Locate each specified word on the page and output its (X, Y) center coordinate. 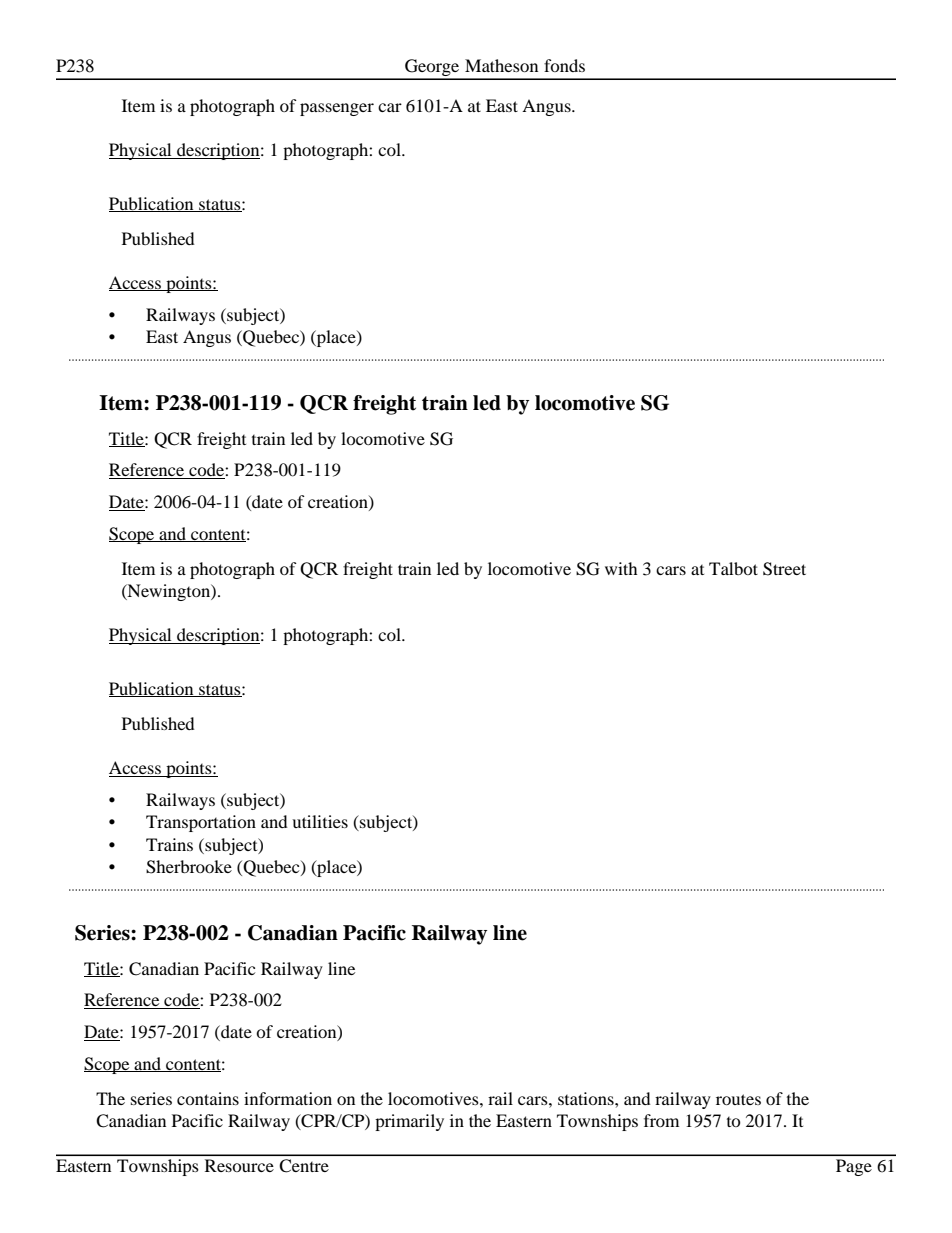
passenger (337, 109)
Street (784, 569)
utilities (320, 821)
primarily (409, 1122)
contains (208, 1098)
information (288, 1098)
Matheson (501, 65)
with (621, 568)
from (661, 1120)
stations (587, 1098)
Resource (239, 1165)
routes (738, 1099)
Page (854, 1167)
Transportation (201, 823)
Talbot (733, 568)
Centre (304, 1166)
